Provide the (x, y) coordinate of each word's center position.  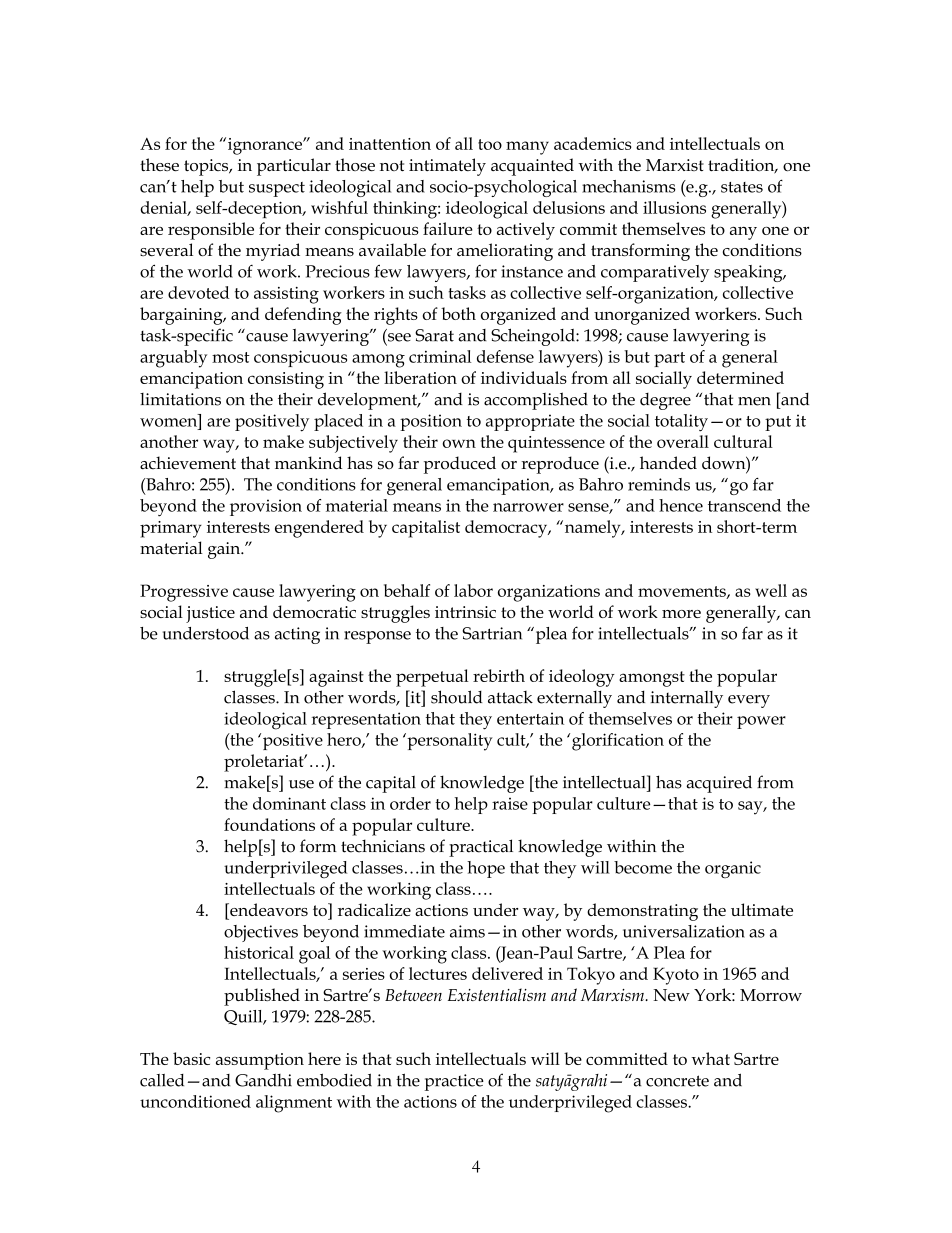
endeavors (268, 909)
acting (297, 635)
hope (486, 869)
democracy (507, 529)
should (456, 697)
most (231, 357)
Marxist (675, 165)
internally (687, 699)
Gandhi (263, 1080)
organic (733, 869)
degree (665, 401)
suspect (277, 189)
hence (681, 505)
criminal (440, 356)
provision (266, 507)
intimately (447, 167)
